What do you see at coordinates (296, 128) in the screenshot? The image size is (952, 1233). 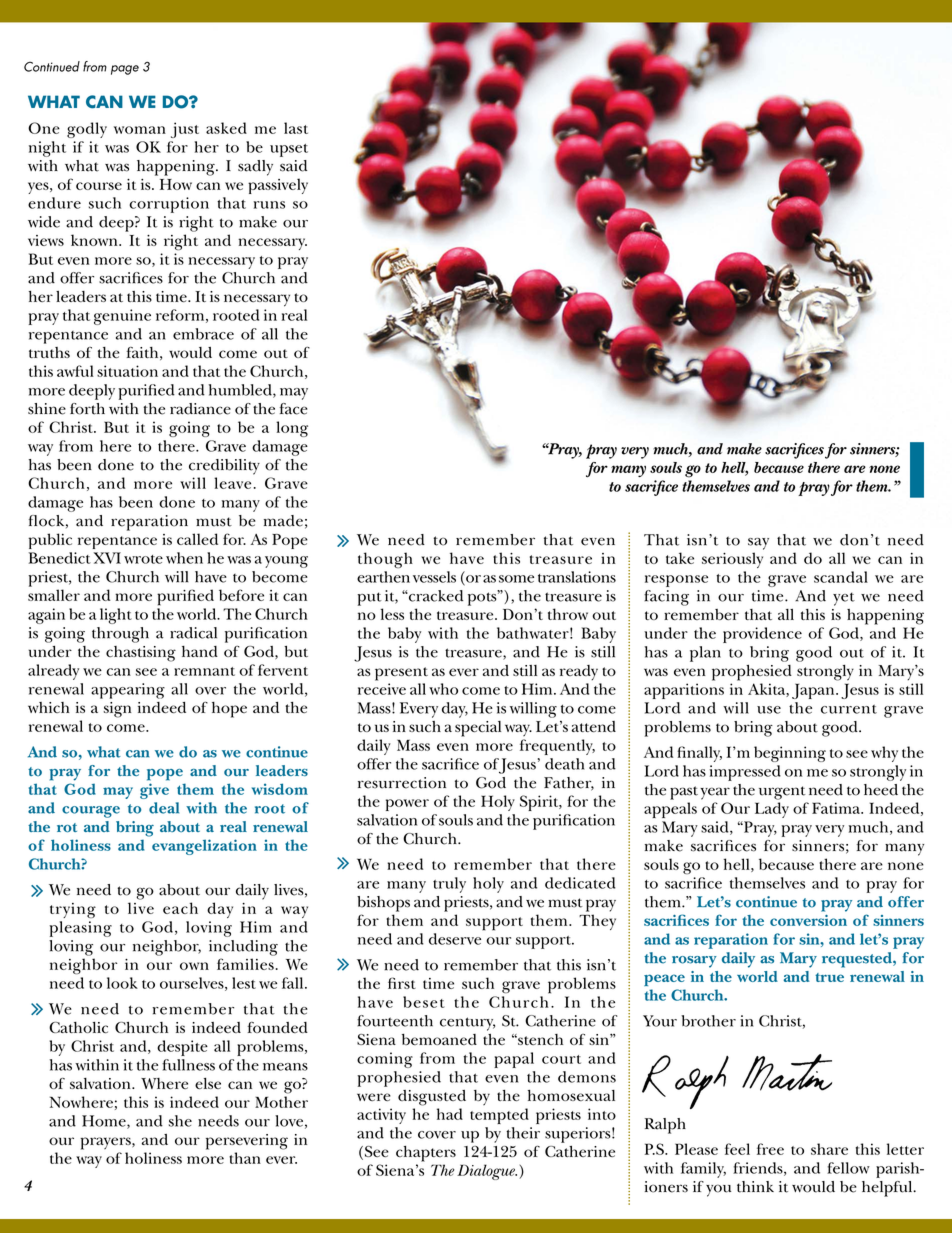 I see `last` at bounding box center [296, 128].
